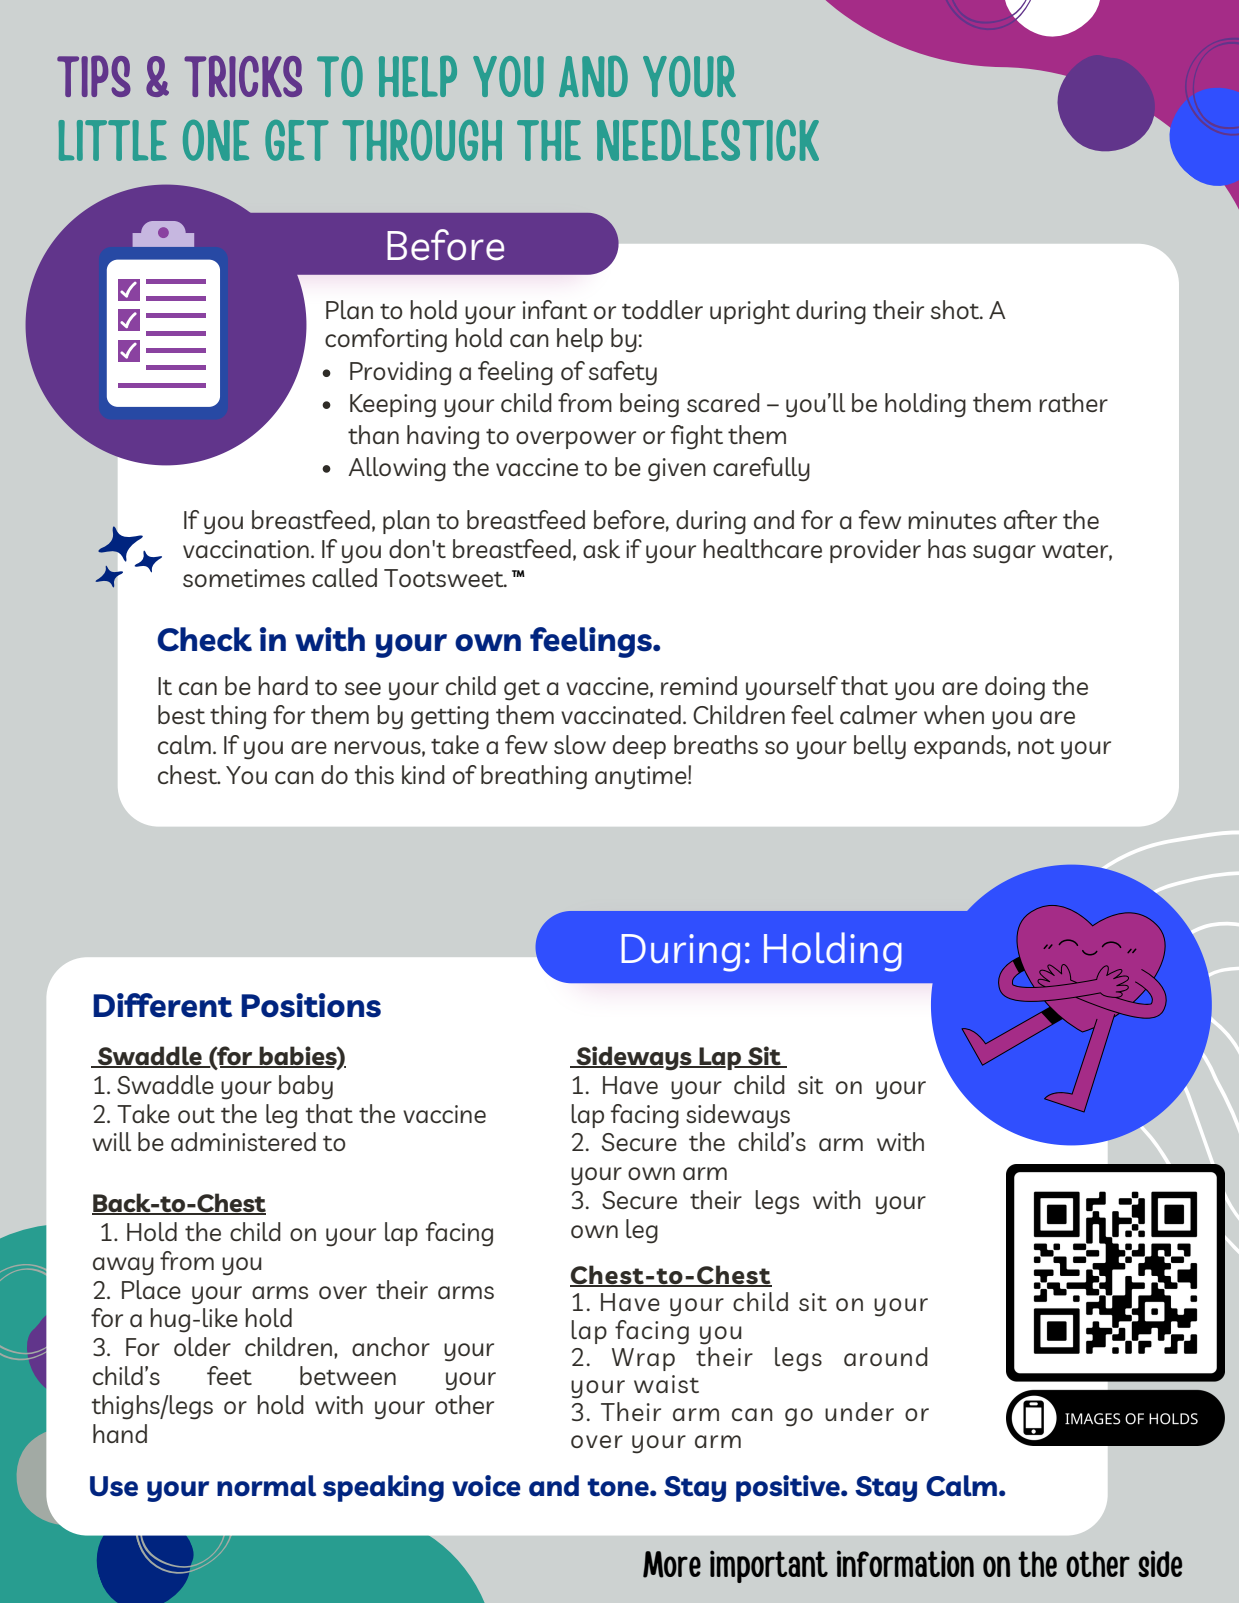 The image size is (1239, 1603). Describe the element at coordinates (619, 1487) in the document. I see `tone` at that location.
